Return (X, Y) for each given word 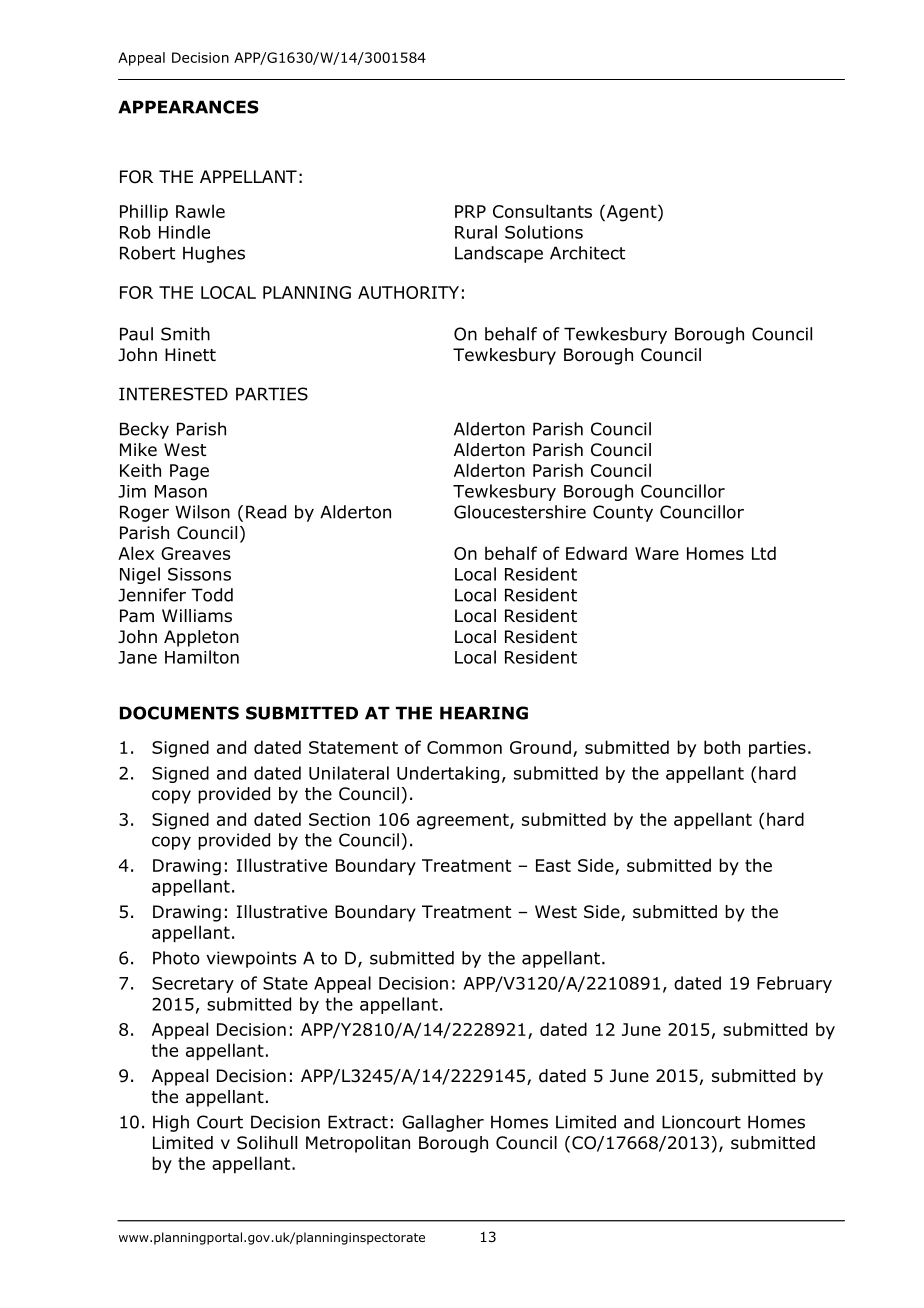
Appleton (201, 638)
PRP (470, 211)
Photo (176, 958)
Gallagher (443, 1123)
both (722, 747)
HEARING (484, 713)
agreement (464, 821)
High (171, 1123)
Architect (587, 253)
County (623, 513)
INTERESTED (173, 394)
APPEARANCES (188, 107)
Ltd (764, 553)
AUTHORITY (408, 292)
